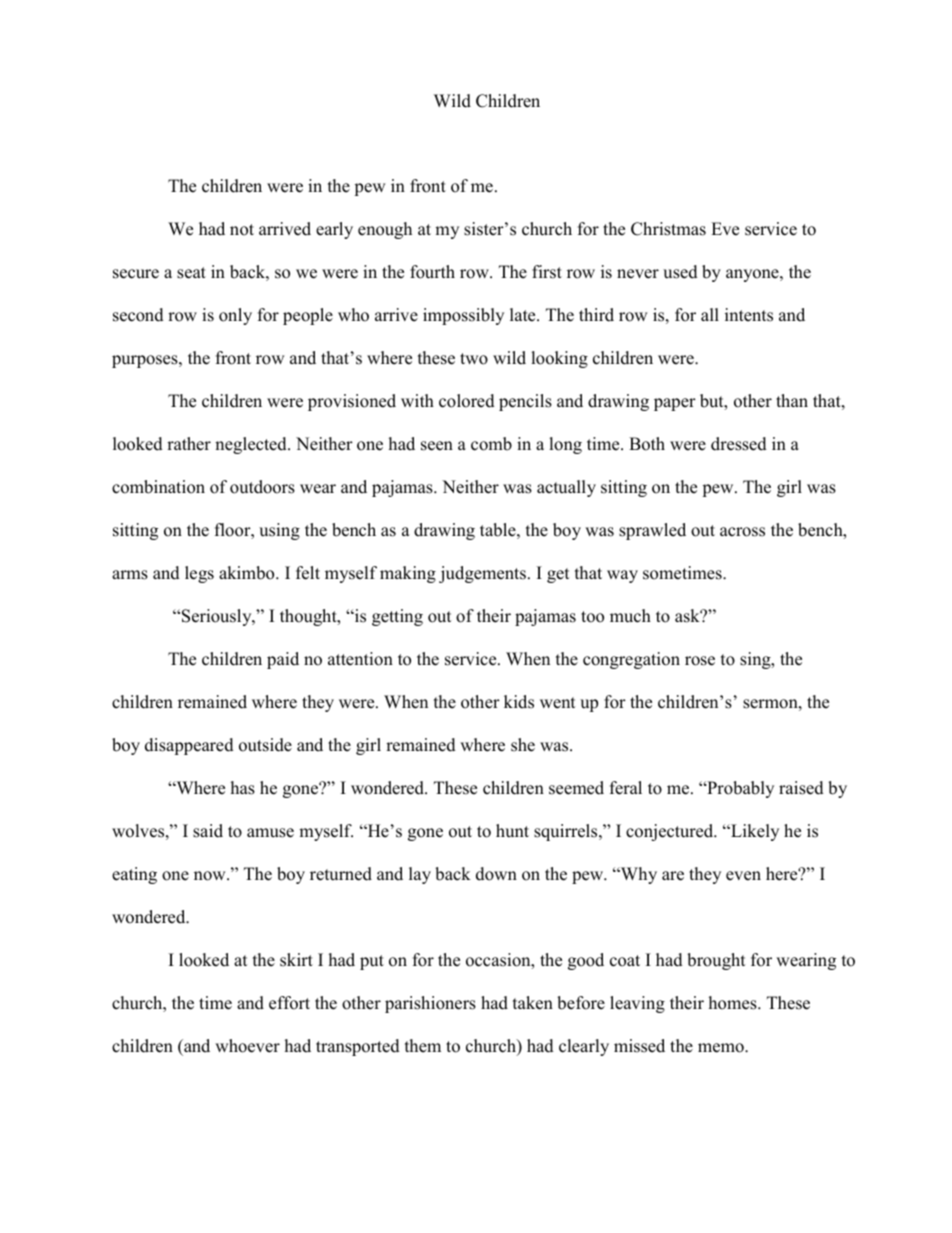 The height and width of the image is (1233, 952). Describe the element at coordinates (432, 272) in the image. I see `fourth` at that location.
